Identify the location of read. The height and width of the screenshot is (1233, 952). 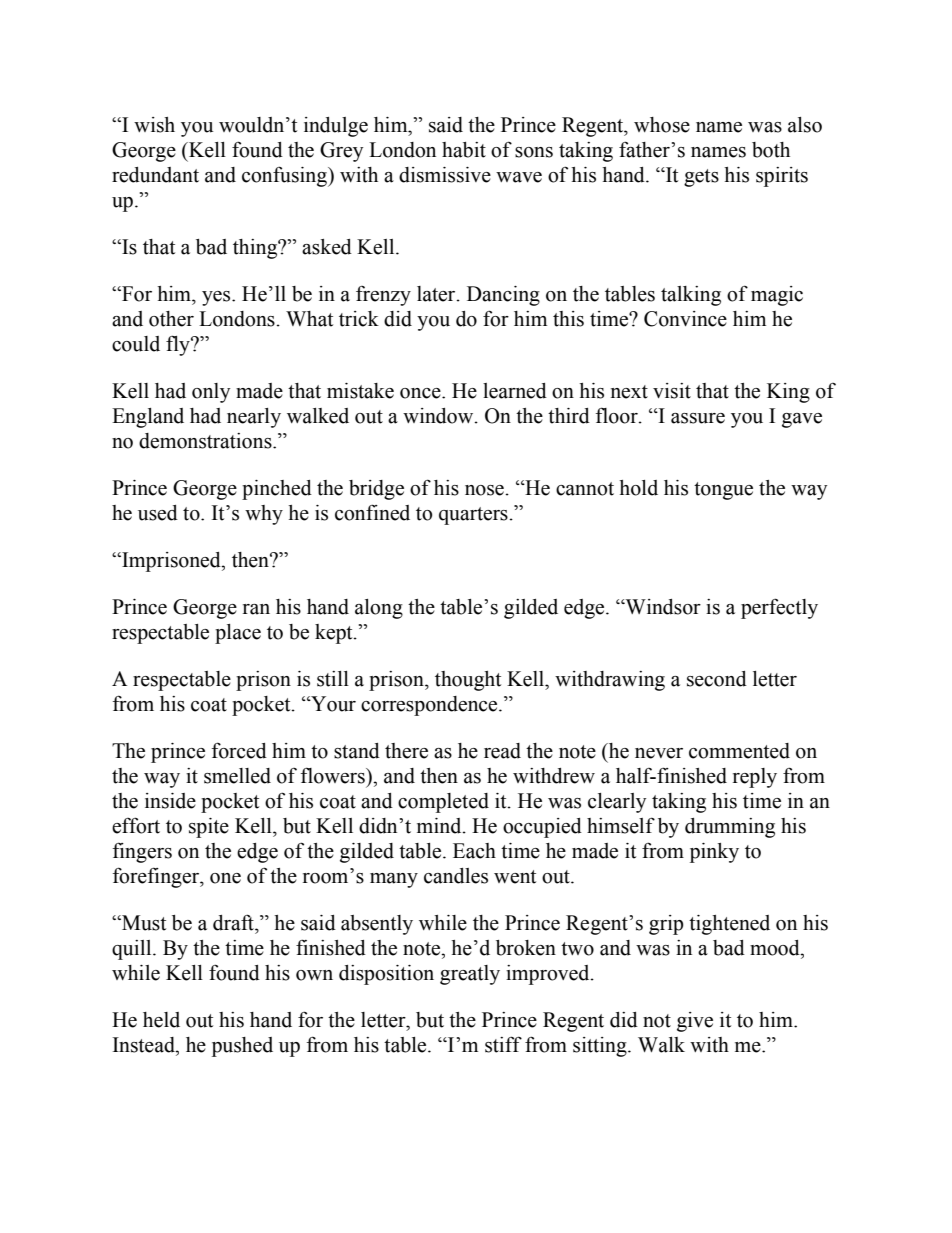
(502, 751).
